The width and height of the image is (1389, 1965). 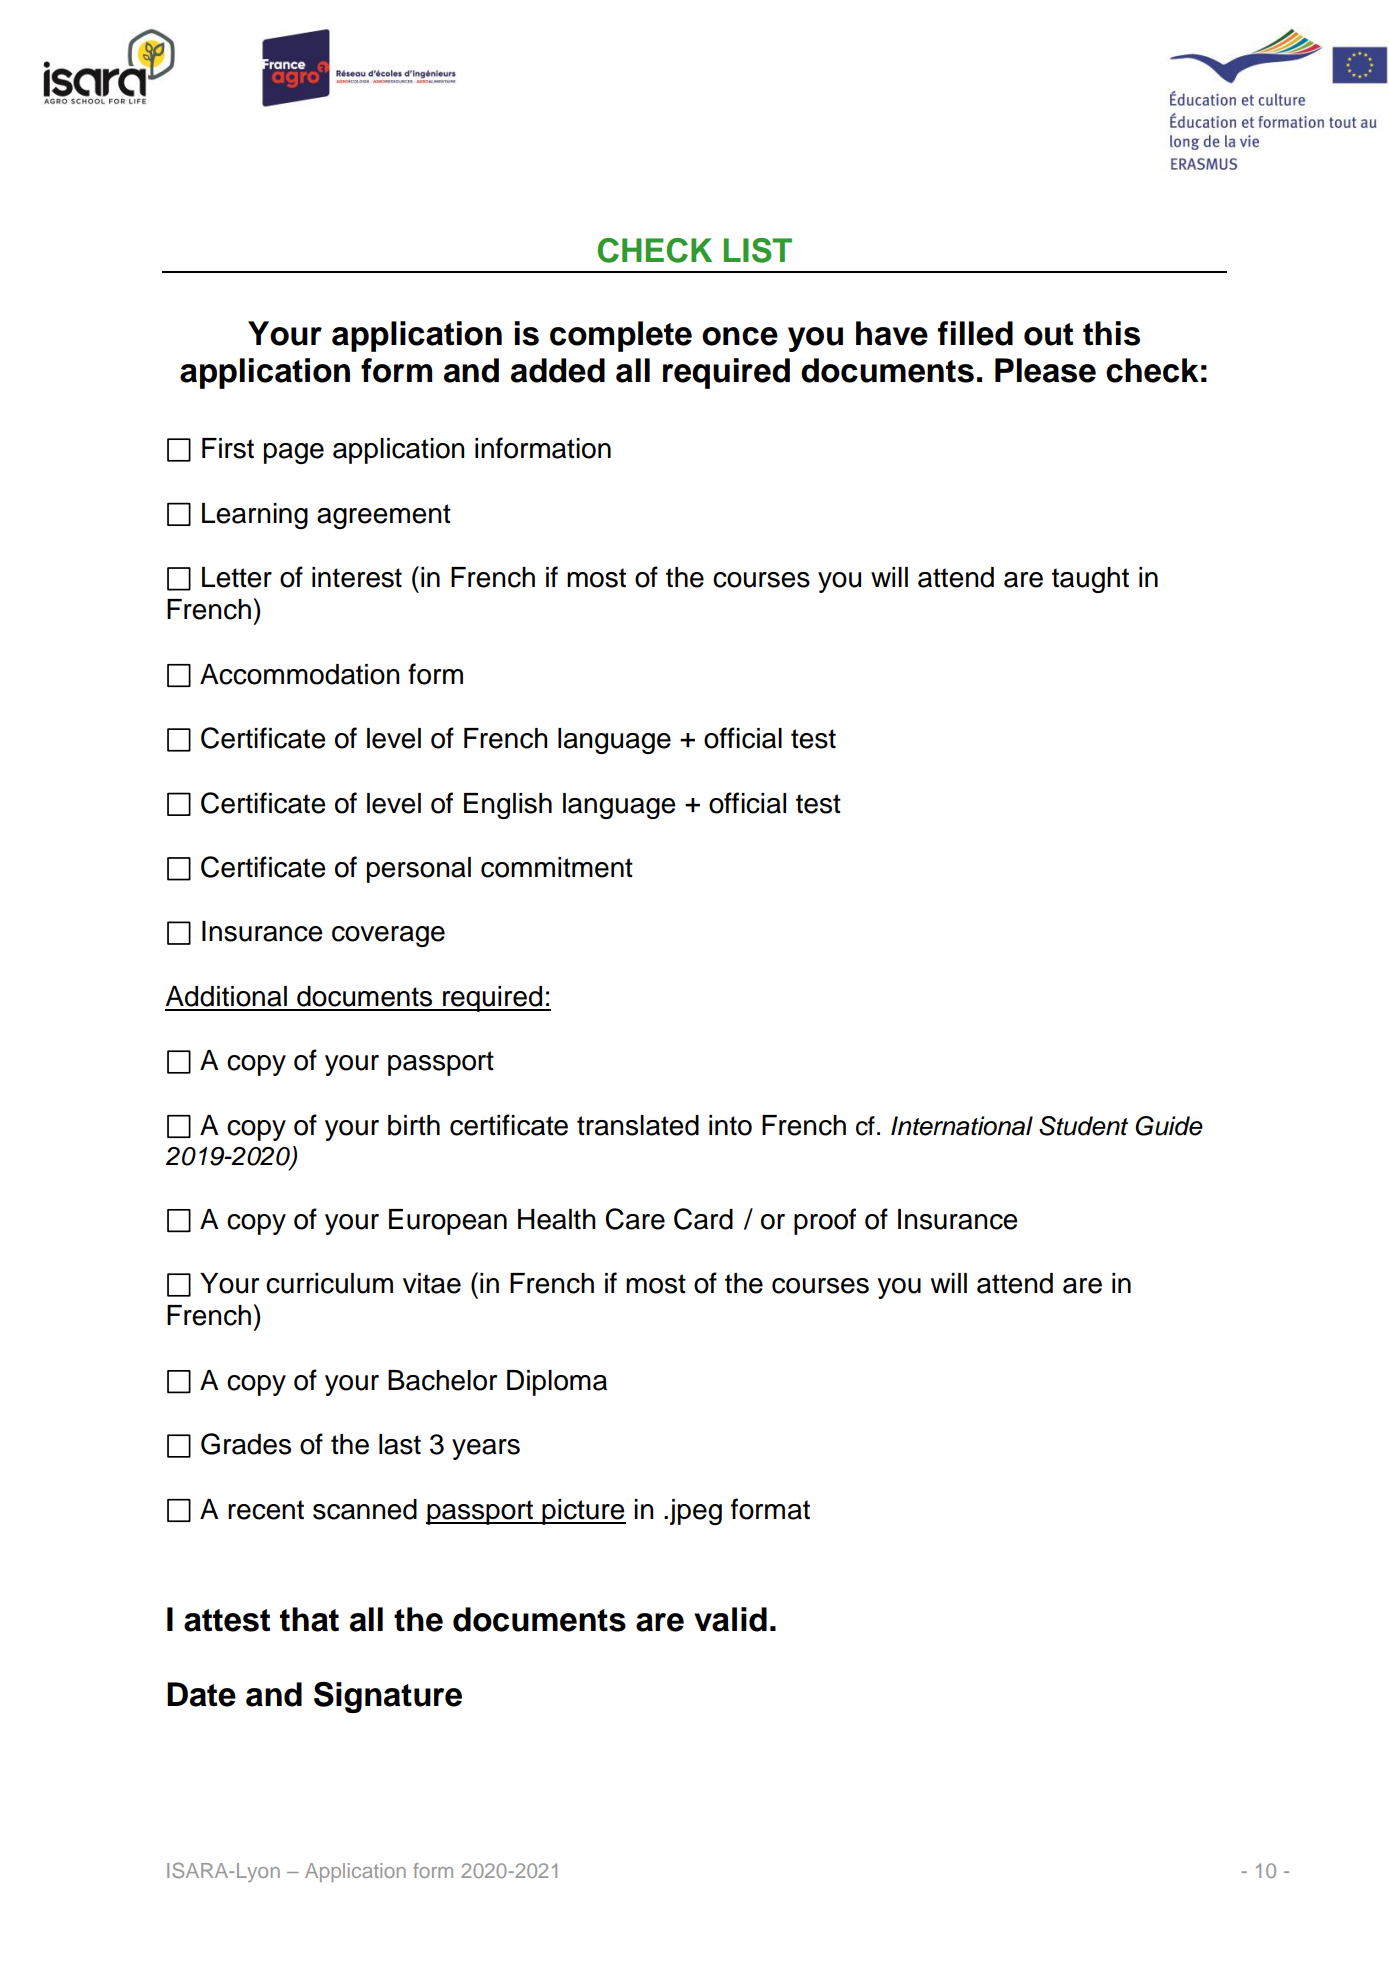 I want to click on out, so click(x=1048, y=334).
